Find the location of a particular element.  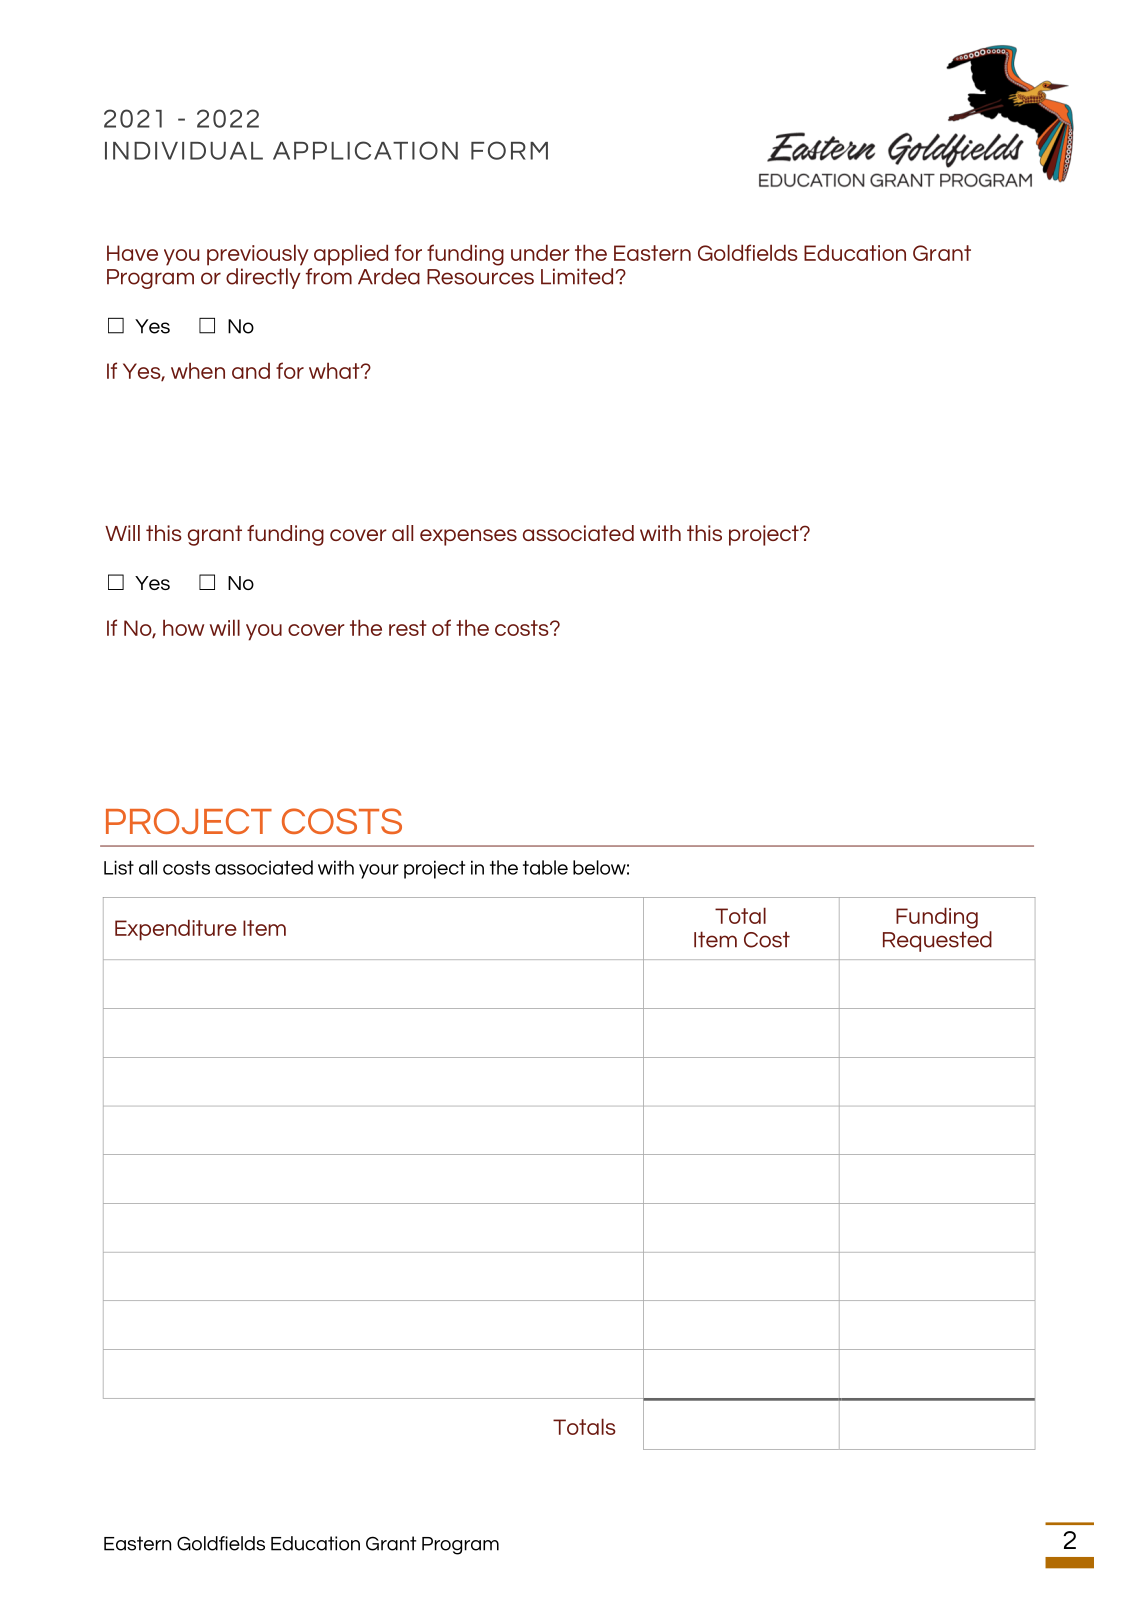

Resources is located at coordinates (480, 277).
